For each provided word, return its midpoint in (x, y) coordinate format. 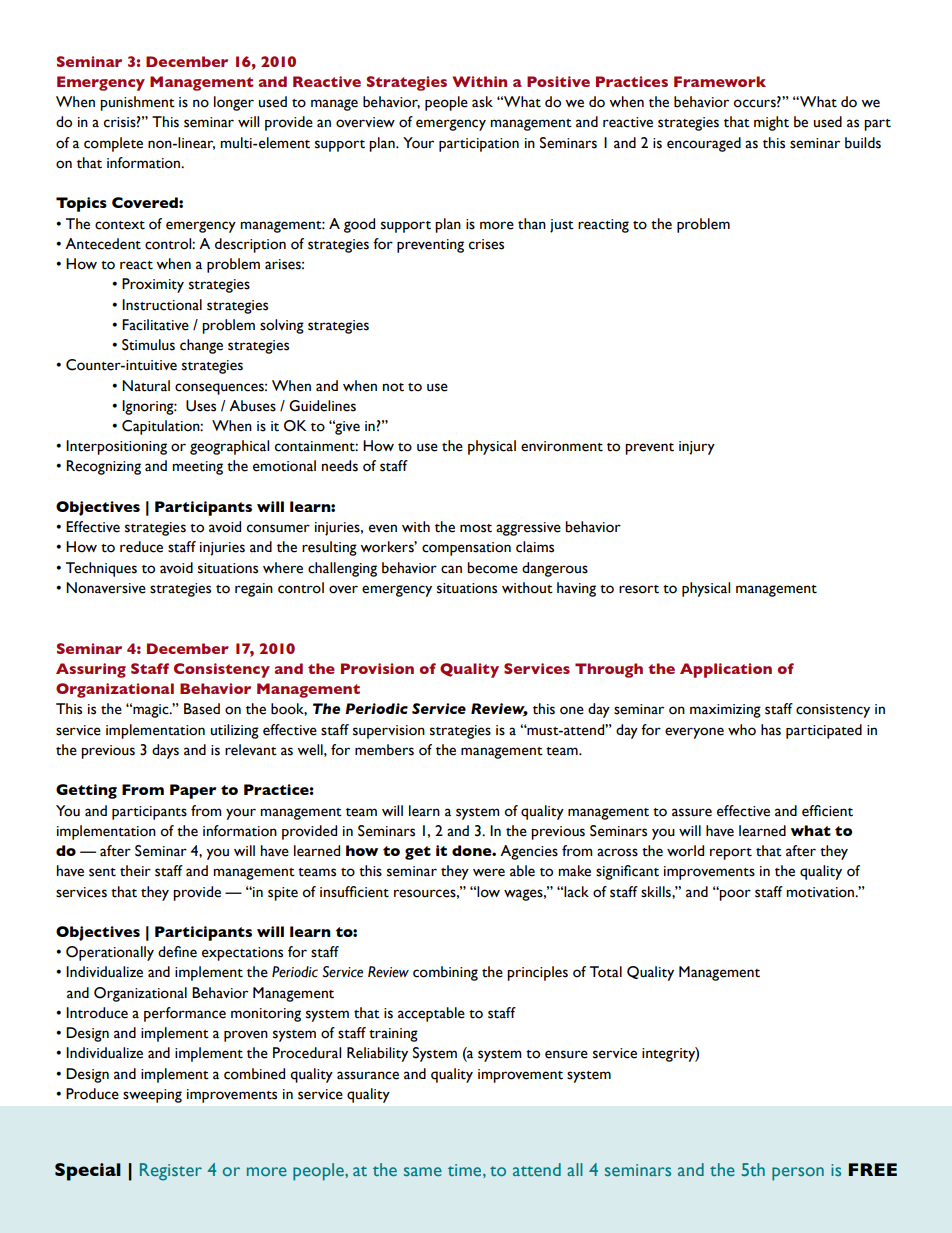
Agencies (529, 852)
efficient (827, 811)
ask (482, 102)
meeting (197, 468)
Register (171, 1172)
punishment (137, 103)
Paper (193, 791)
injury (697, 448)
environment (562, 446)
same (423, 1171)
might (771, 123)
